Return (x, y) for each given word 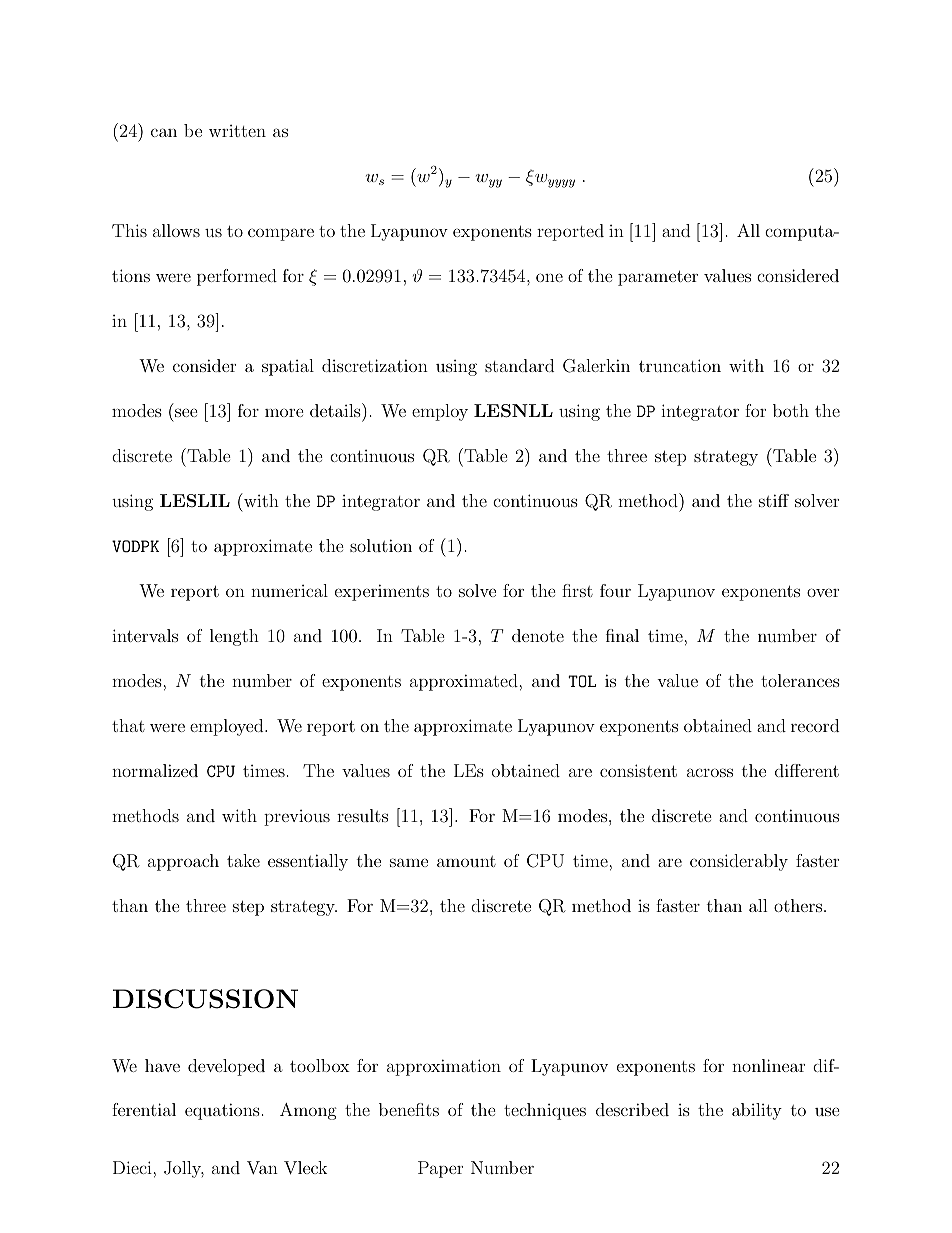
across (710, 772)
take (243, 860)
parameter (658, 278)
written (237, 131)
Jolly (184, 1169)
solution (381, 545)
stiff (774, 500)
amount (466, 861)
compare (281, 234)
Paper (440, 1169)
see (186, 412)
